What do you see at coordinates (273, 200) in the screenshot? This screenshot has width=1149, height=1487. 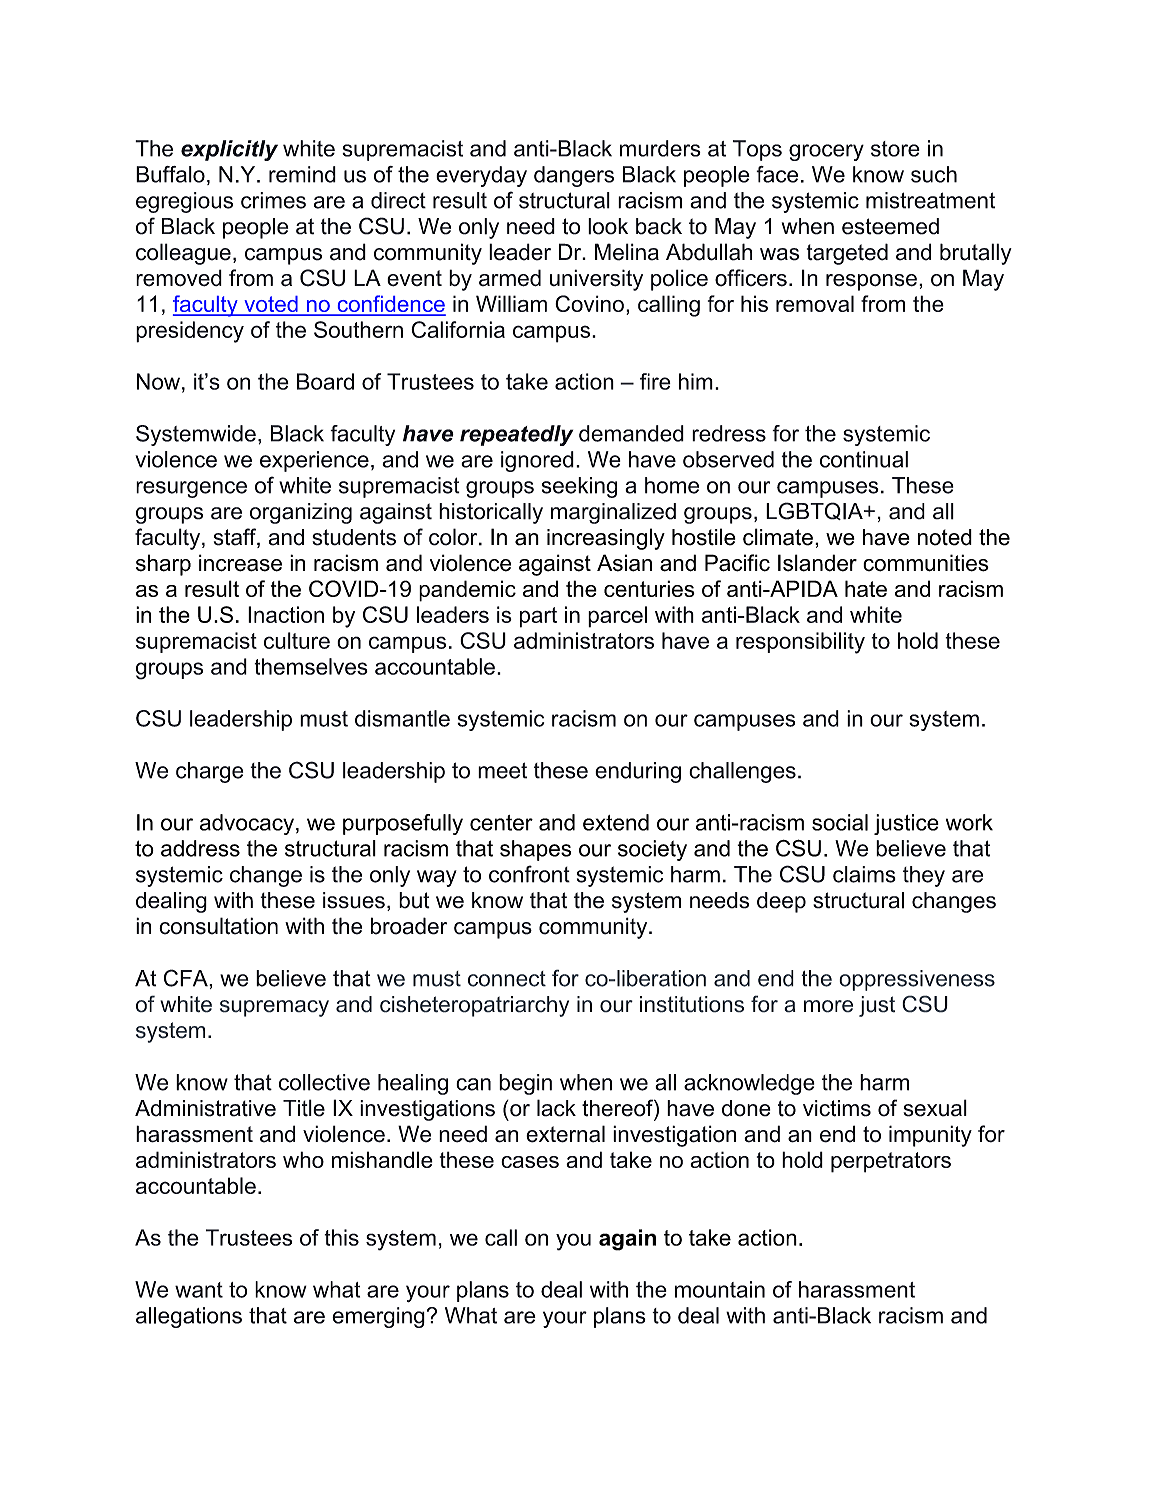 I see `crimes` at bounding box center [273, 200].
